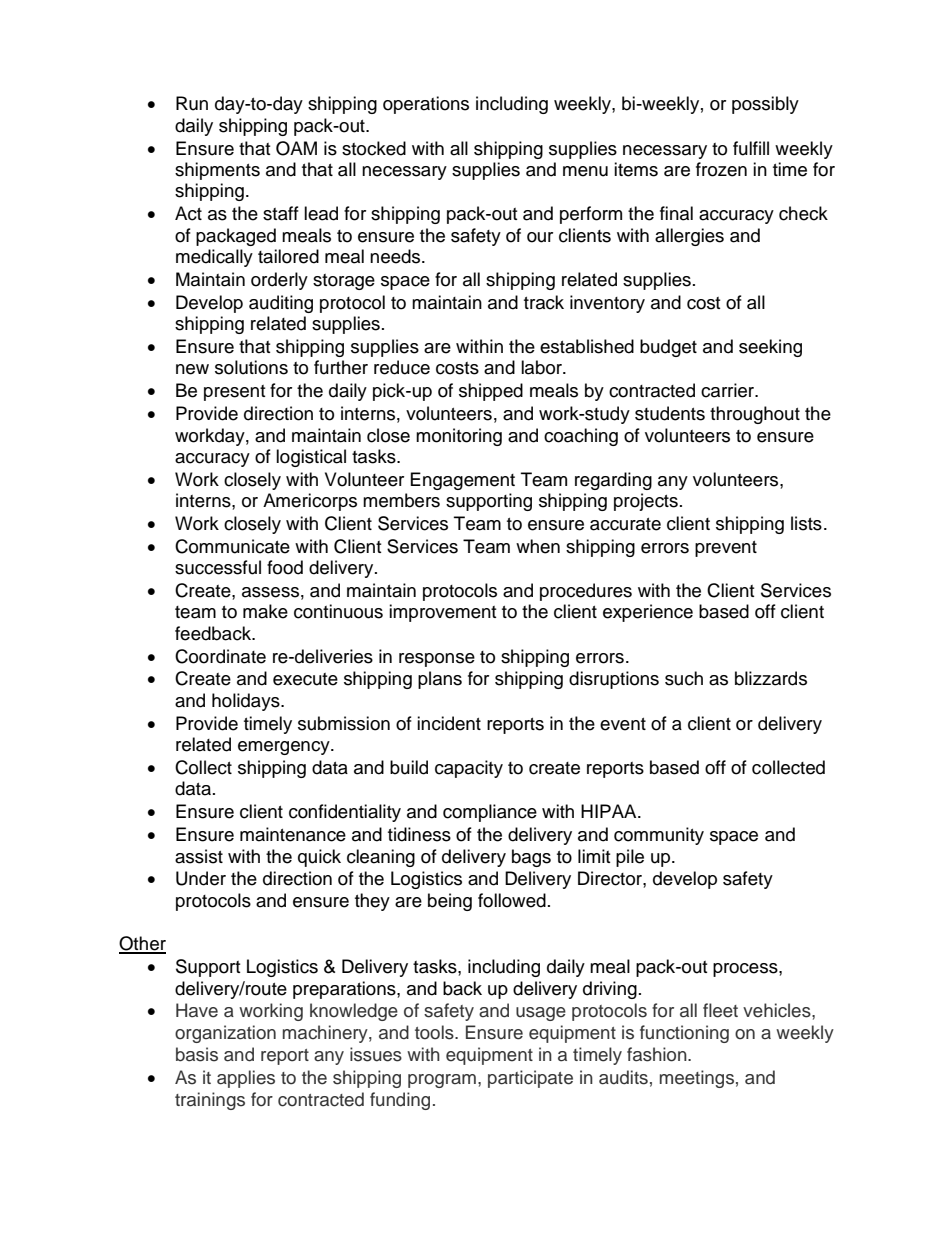  I want to click on operations, so click(426, 105).
